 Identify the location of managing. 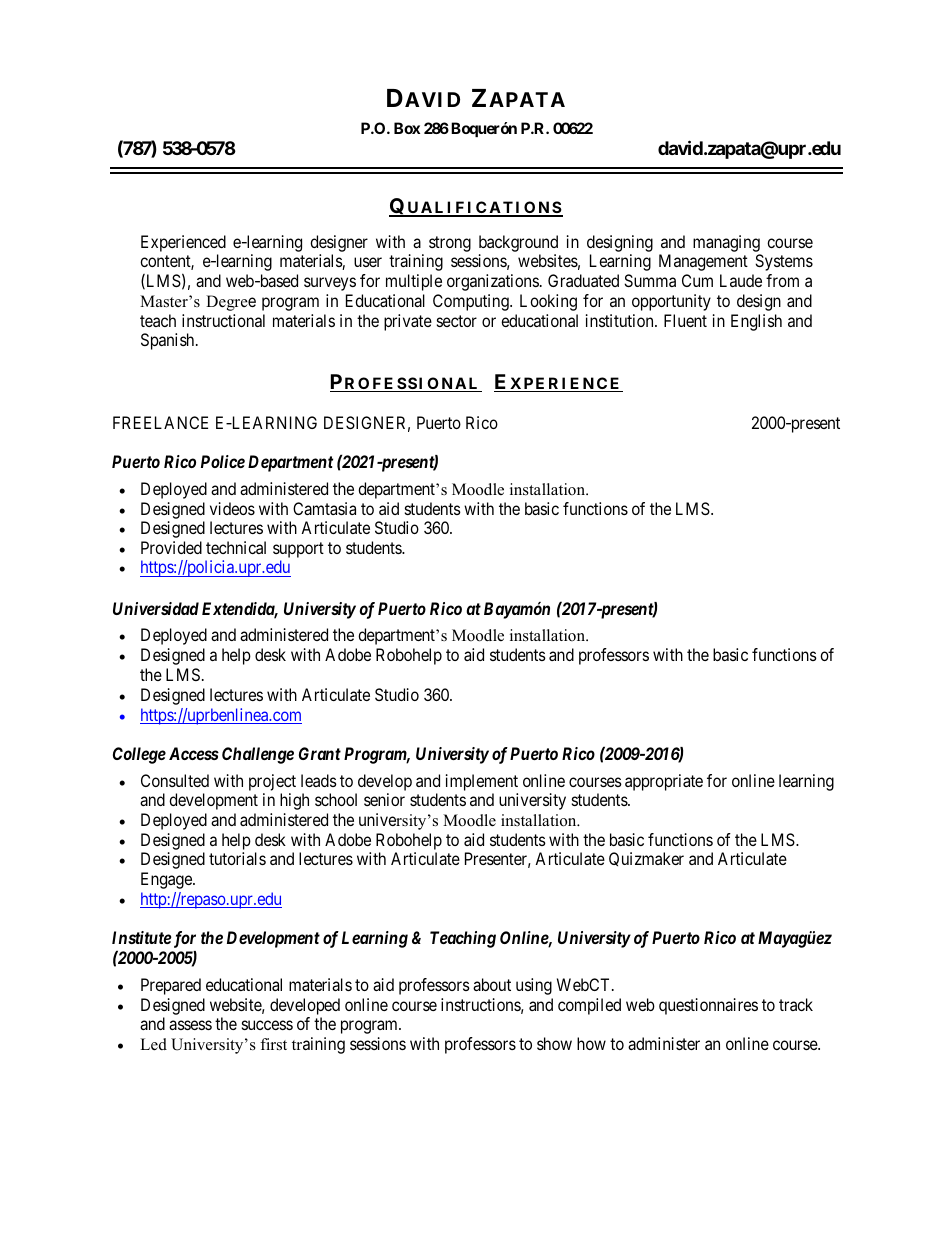
(726, 243).
